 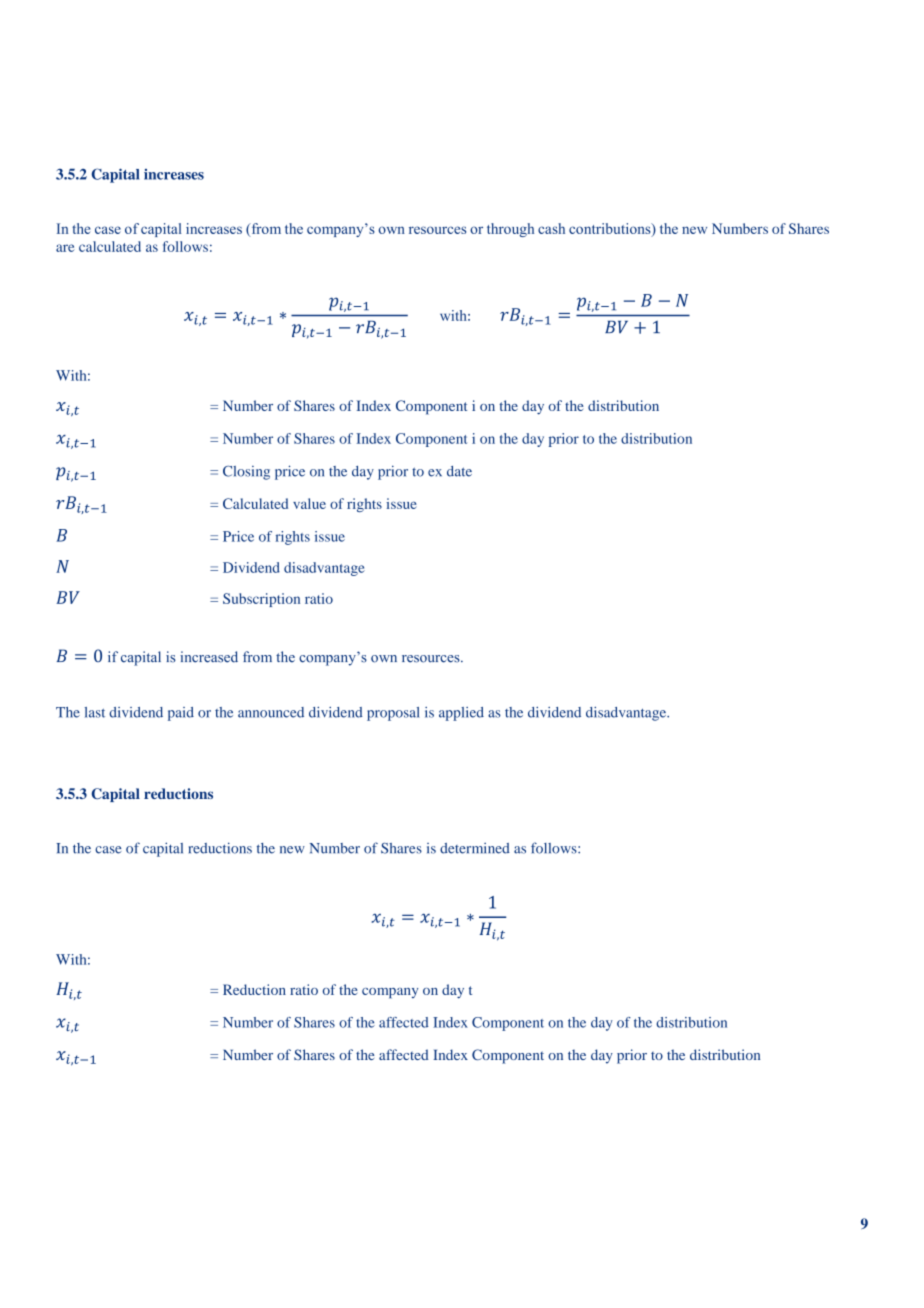 I want to click on through, so click(x=510, y=230).
